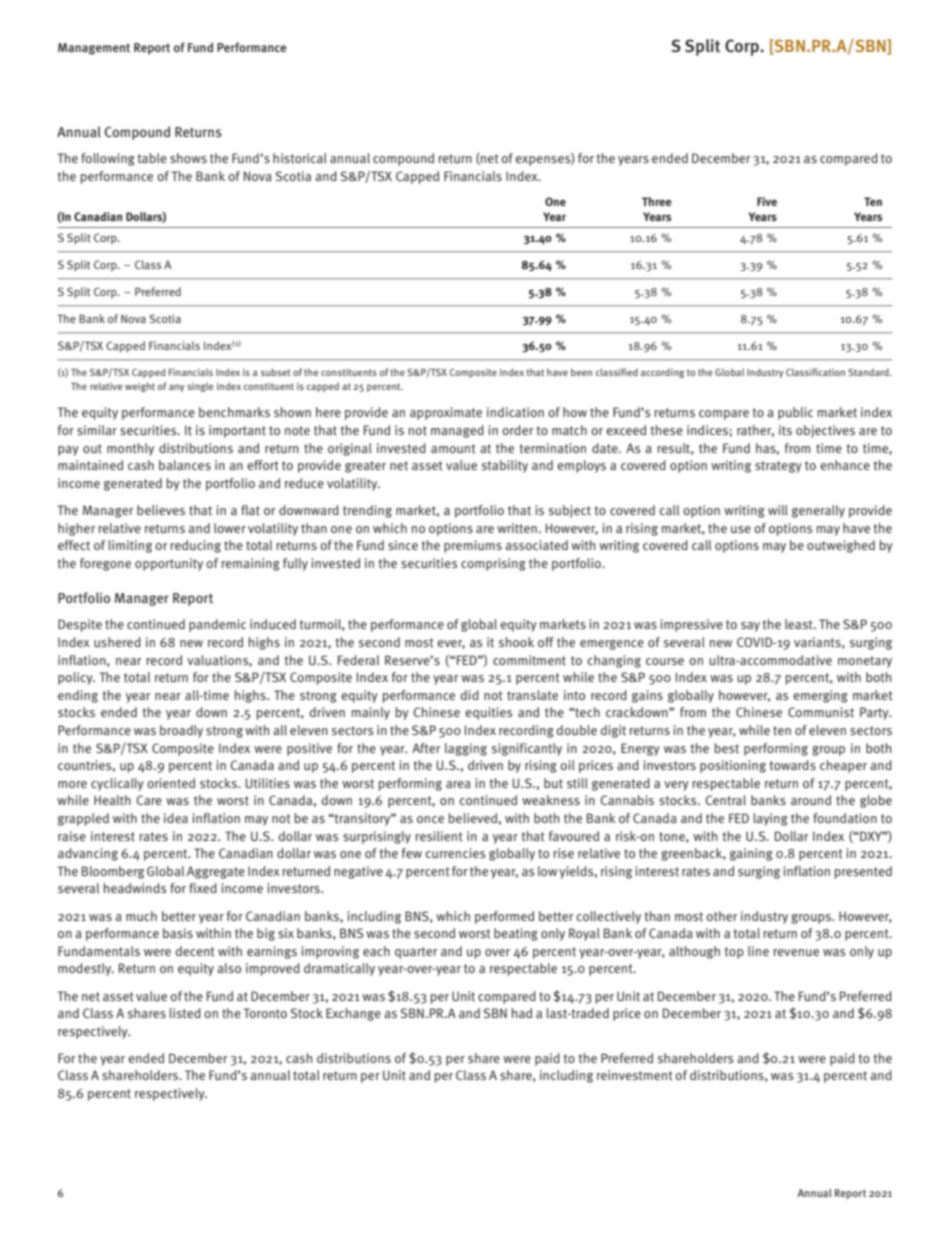  Describe the element at coordinates (300, 158) in the screenshot. I see `historical` at that location.
